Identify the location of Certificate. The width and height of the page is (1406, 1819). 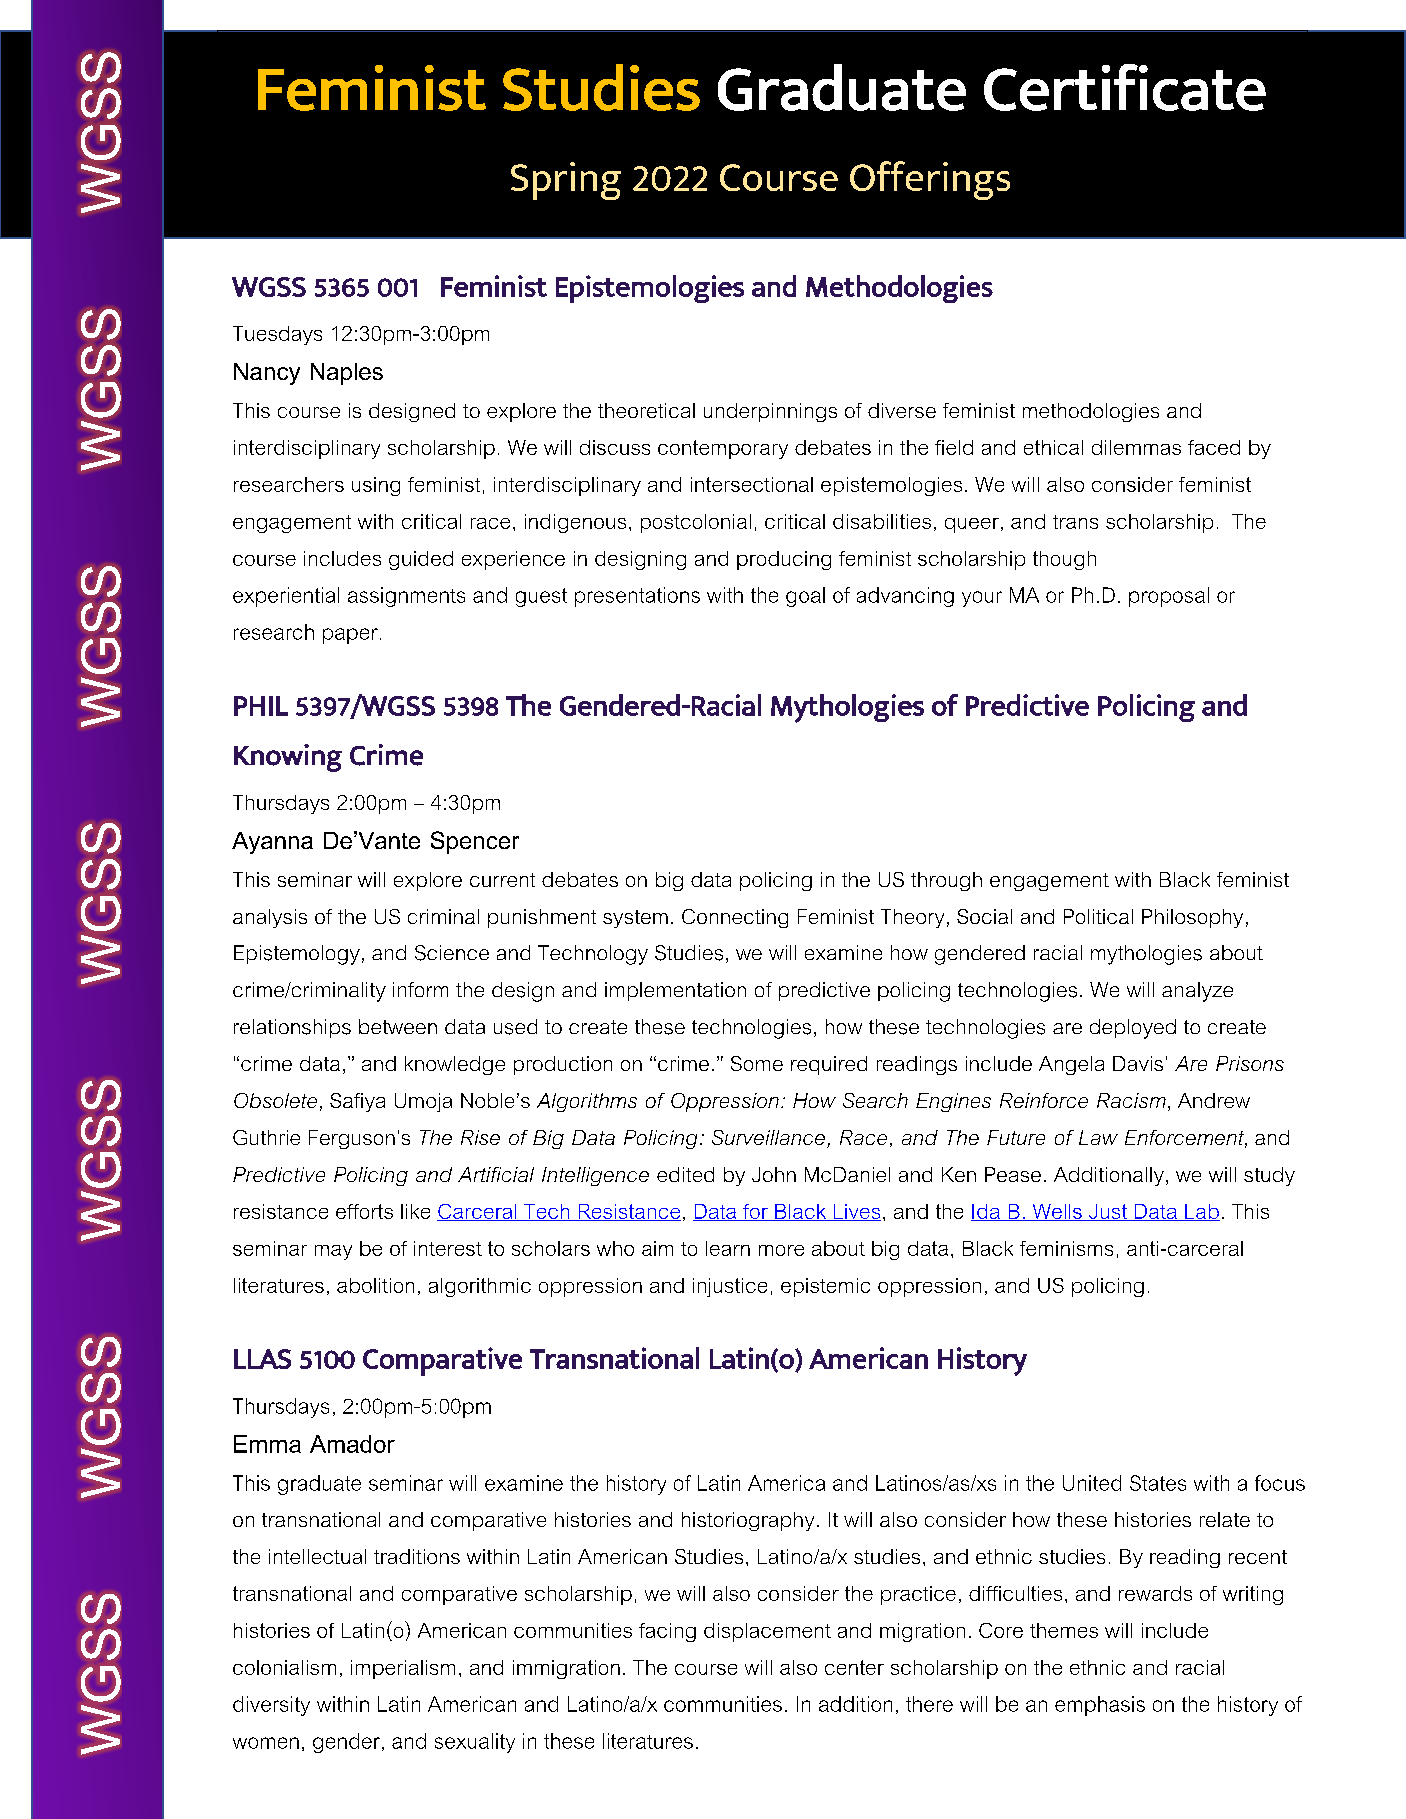
(1125, 87).
